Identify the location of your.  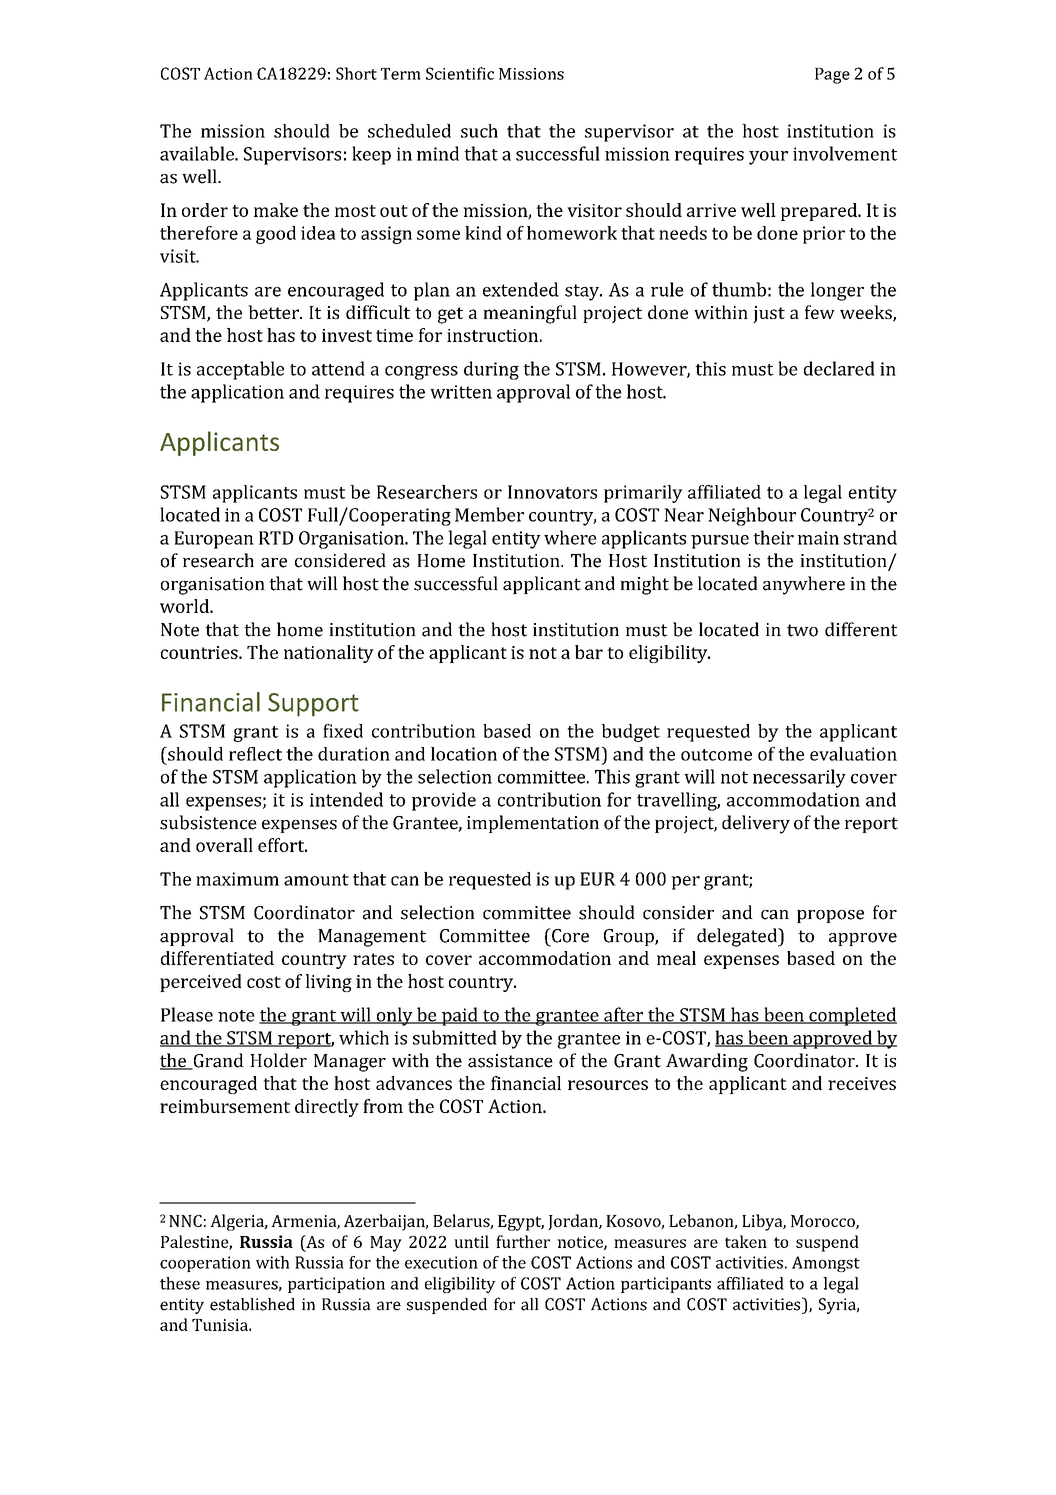
(768, 158).
